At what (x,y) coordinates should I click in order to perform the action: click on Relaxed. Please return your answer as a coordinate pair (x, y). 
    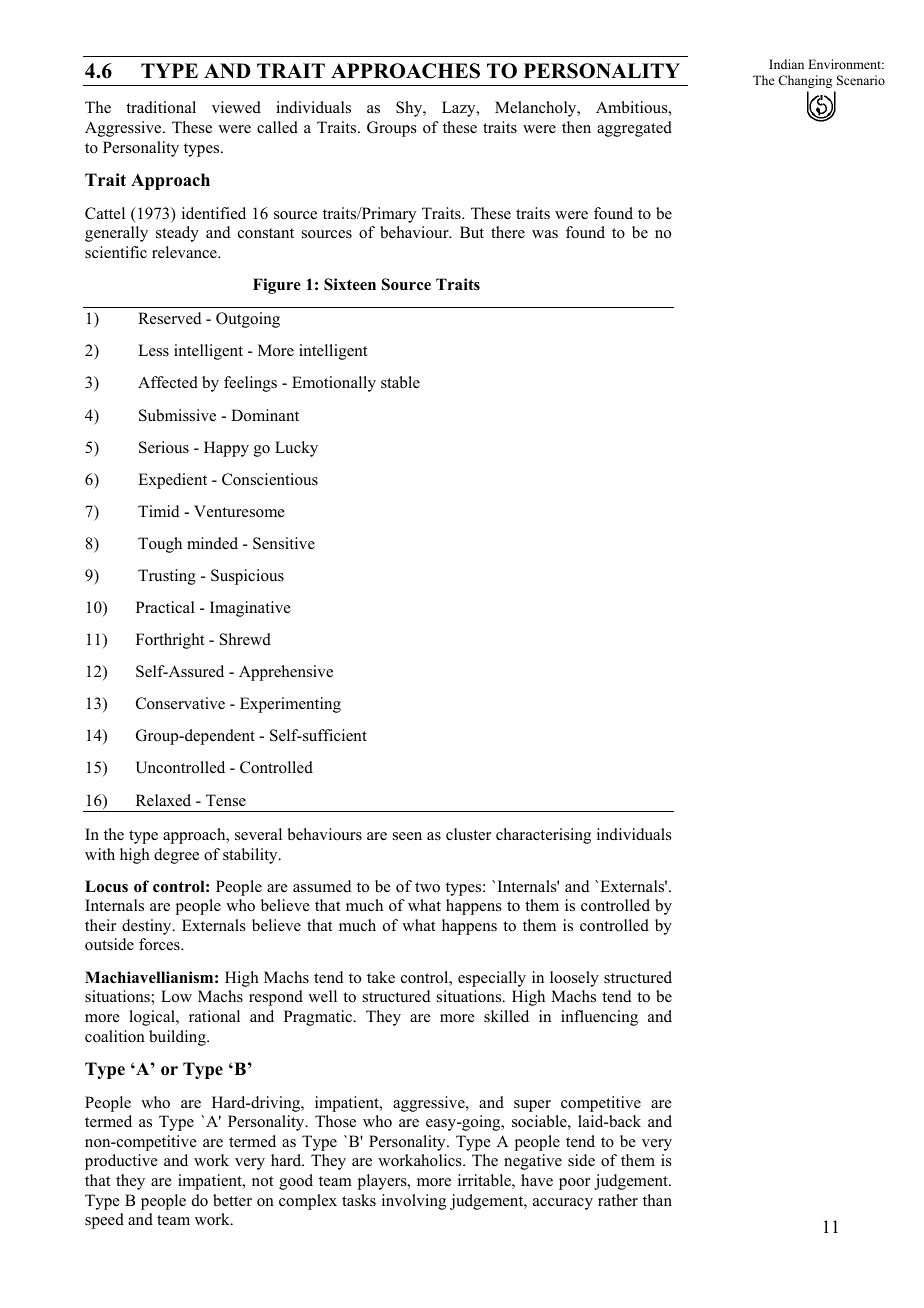
    Looking at the image, I should click on (163, 800).
